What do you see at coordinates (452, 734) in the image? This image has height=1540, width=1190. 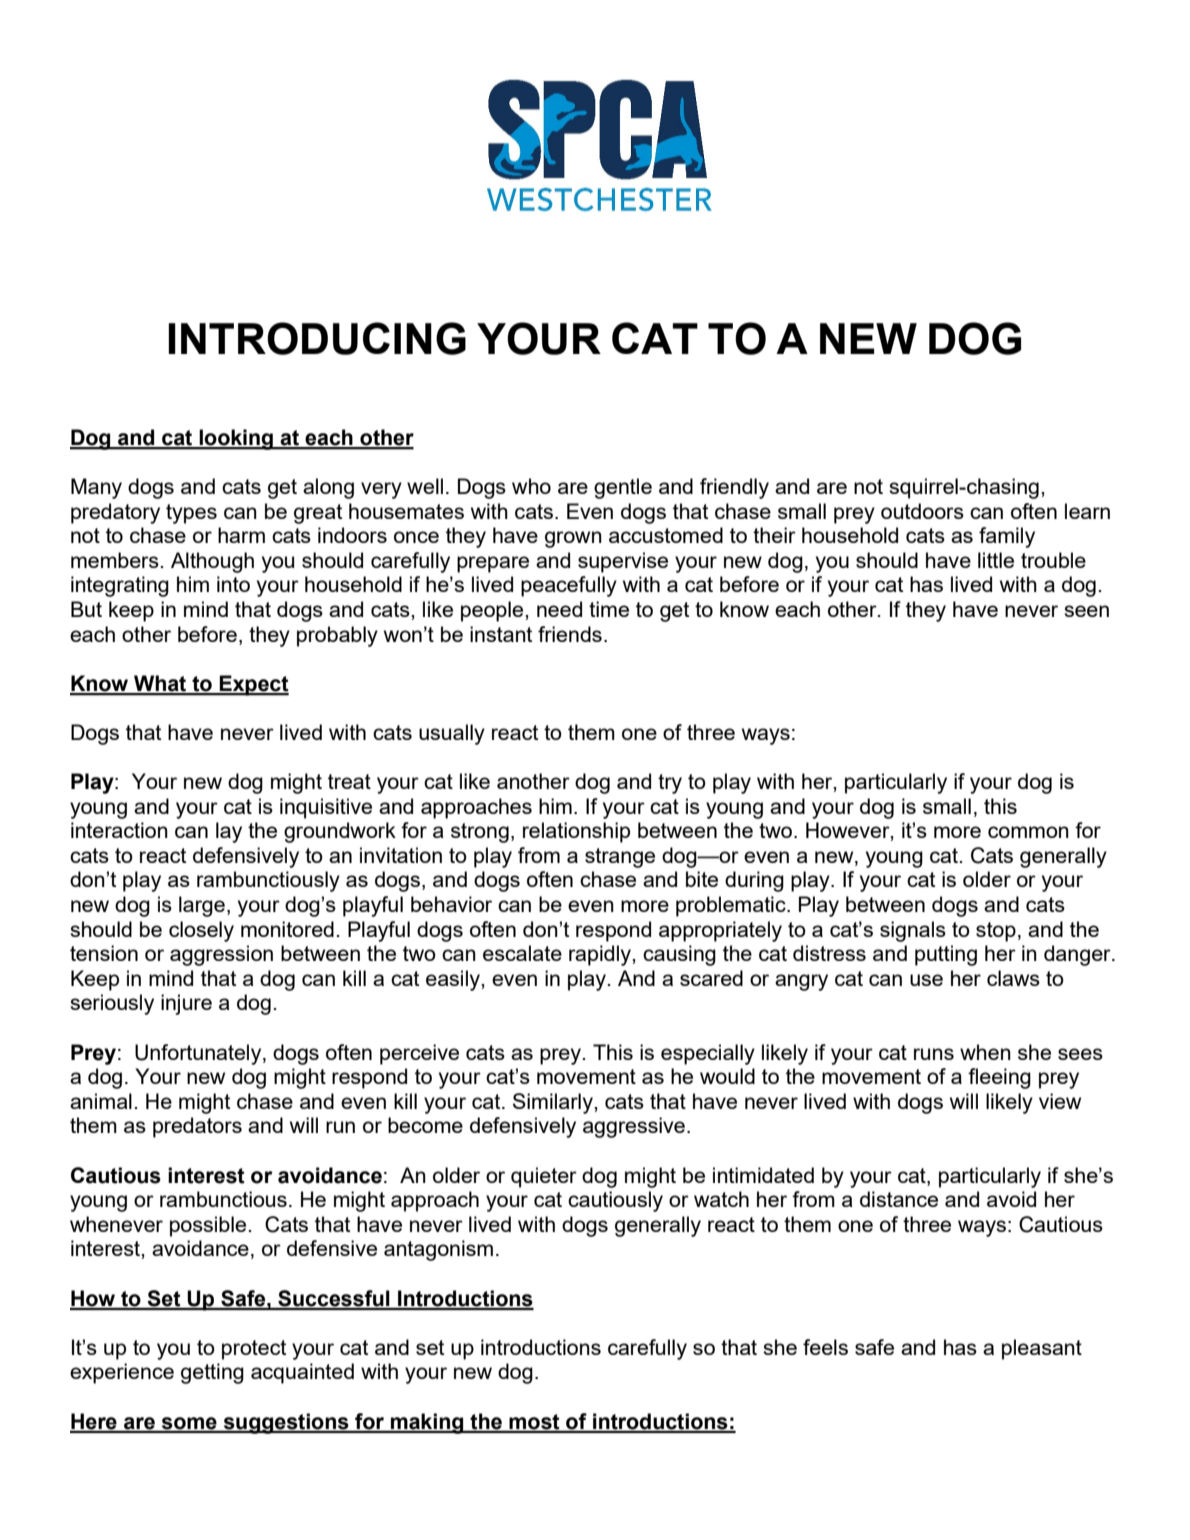 I see `usually` at bounding box center [452, 734].
